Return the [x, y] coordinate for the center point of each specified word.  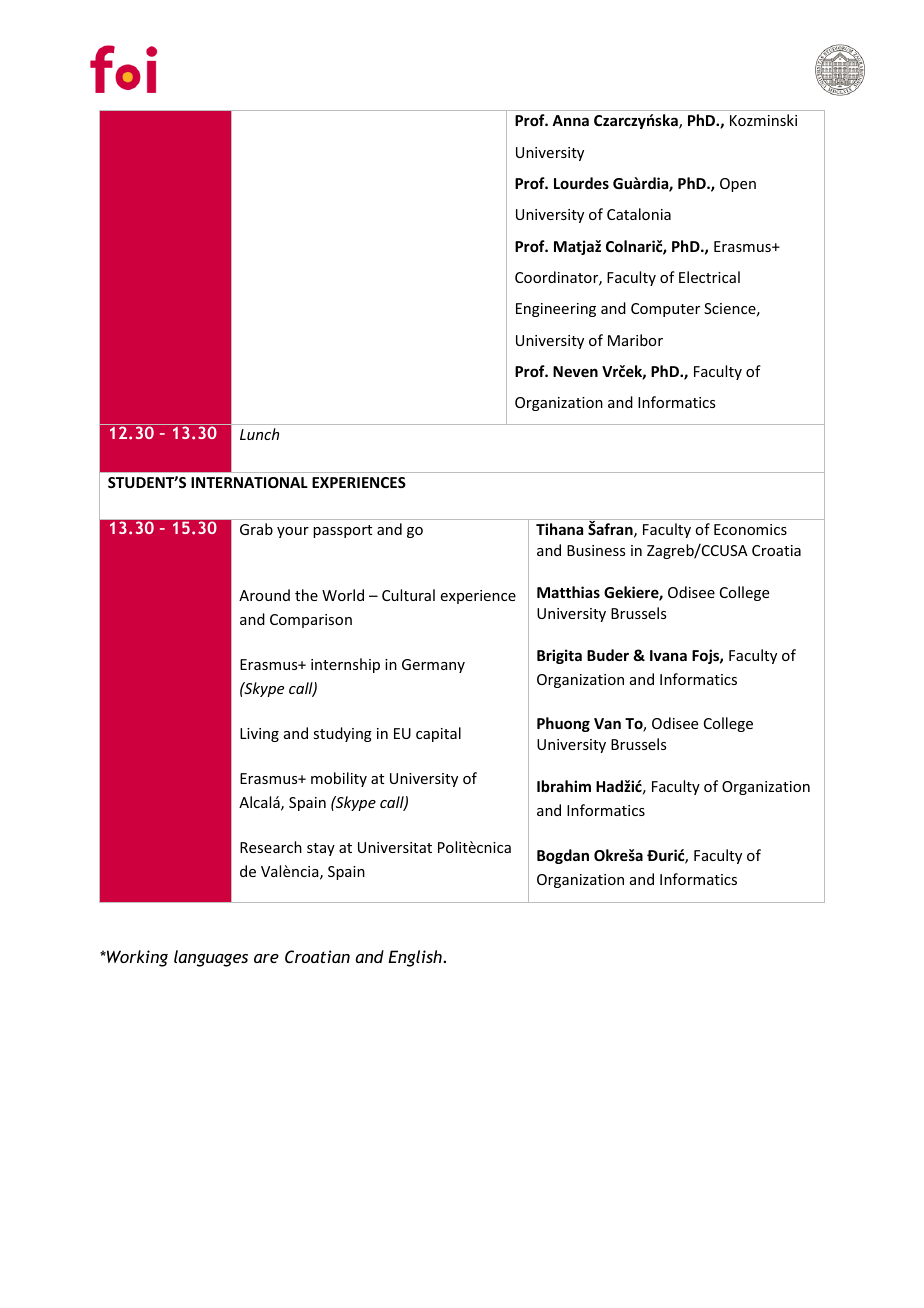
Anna [570, 120]
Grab [256, 529]
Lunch [259, 434]
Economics [750, 529]
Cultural [408, 595]
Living [259, 735]
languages [211, 958]
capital [438, 734]
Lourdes [581, 183]
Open [738, 185]
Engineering [556, 310]
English [416, 958]
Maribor [635, 340]
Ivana [668, 655]
